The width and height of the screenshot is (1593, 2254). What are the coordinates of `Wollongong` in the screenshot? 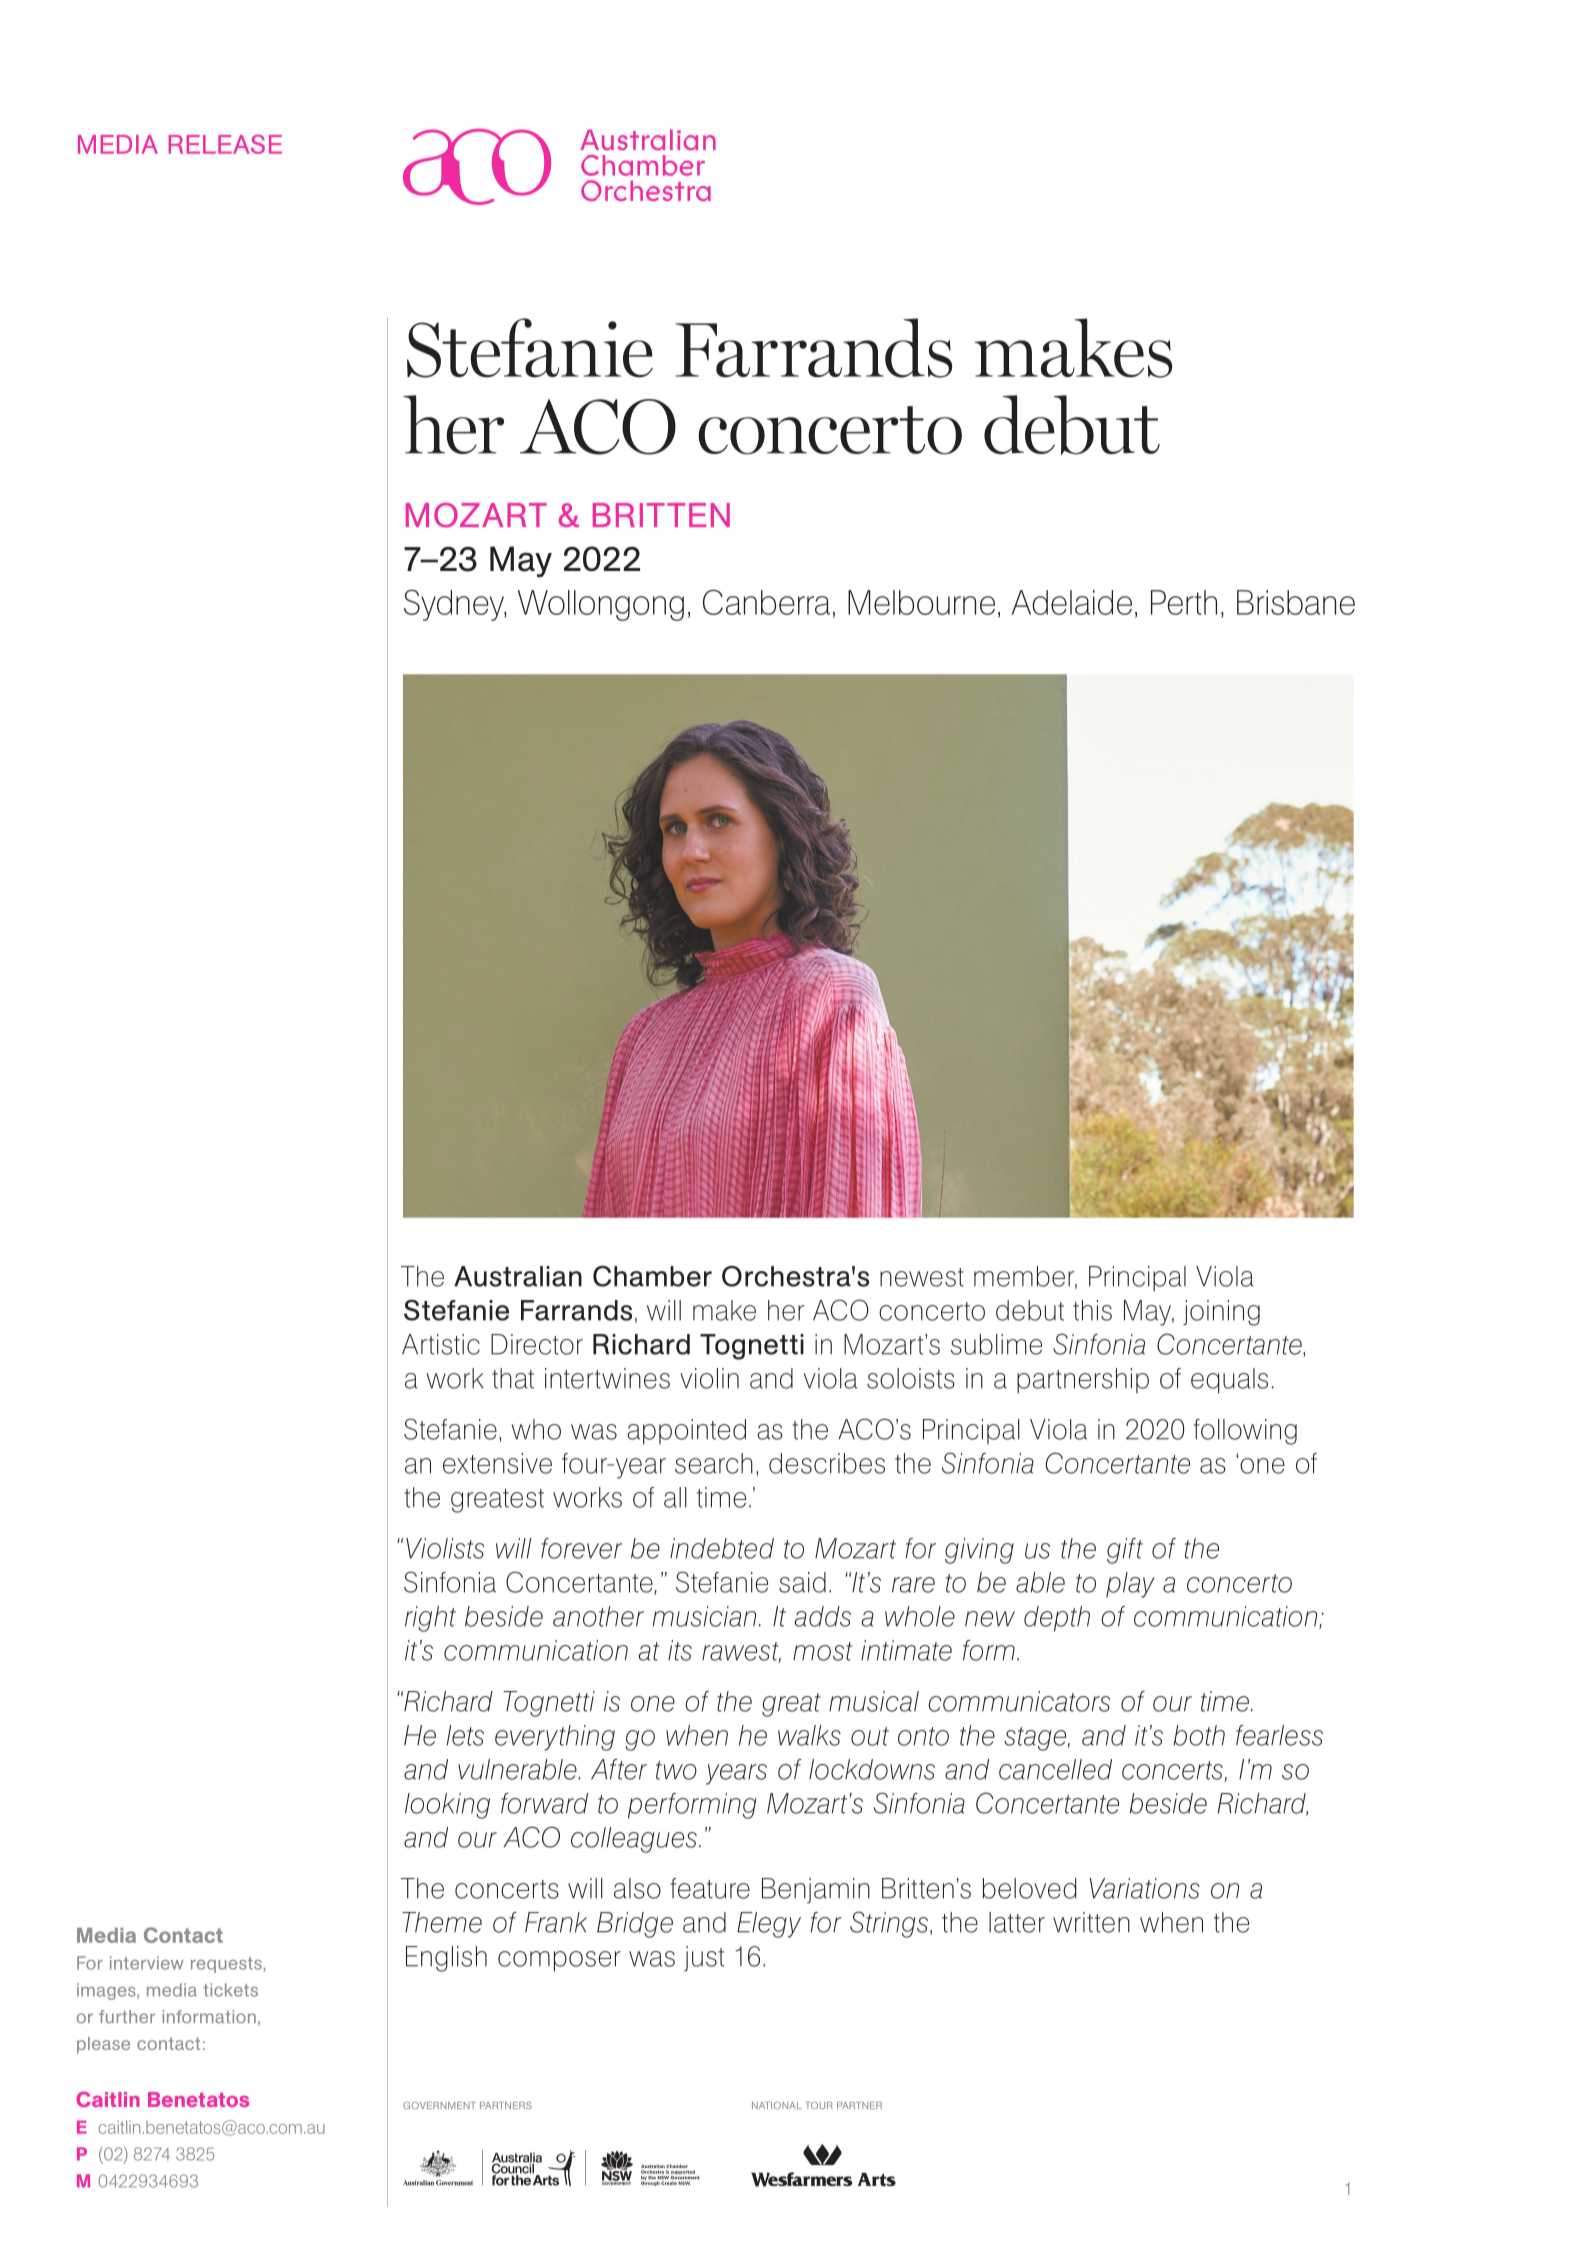 It's located at (601, 605).
